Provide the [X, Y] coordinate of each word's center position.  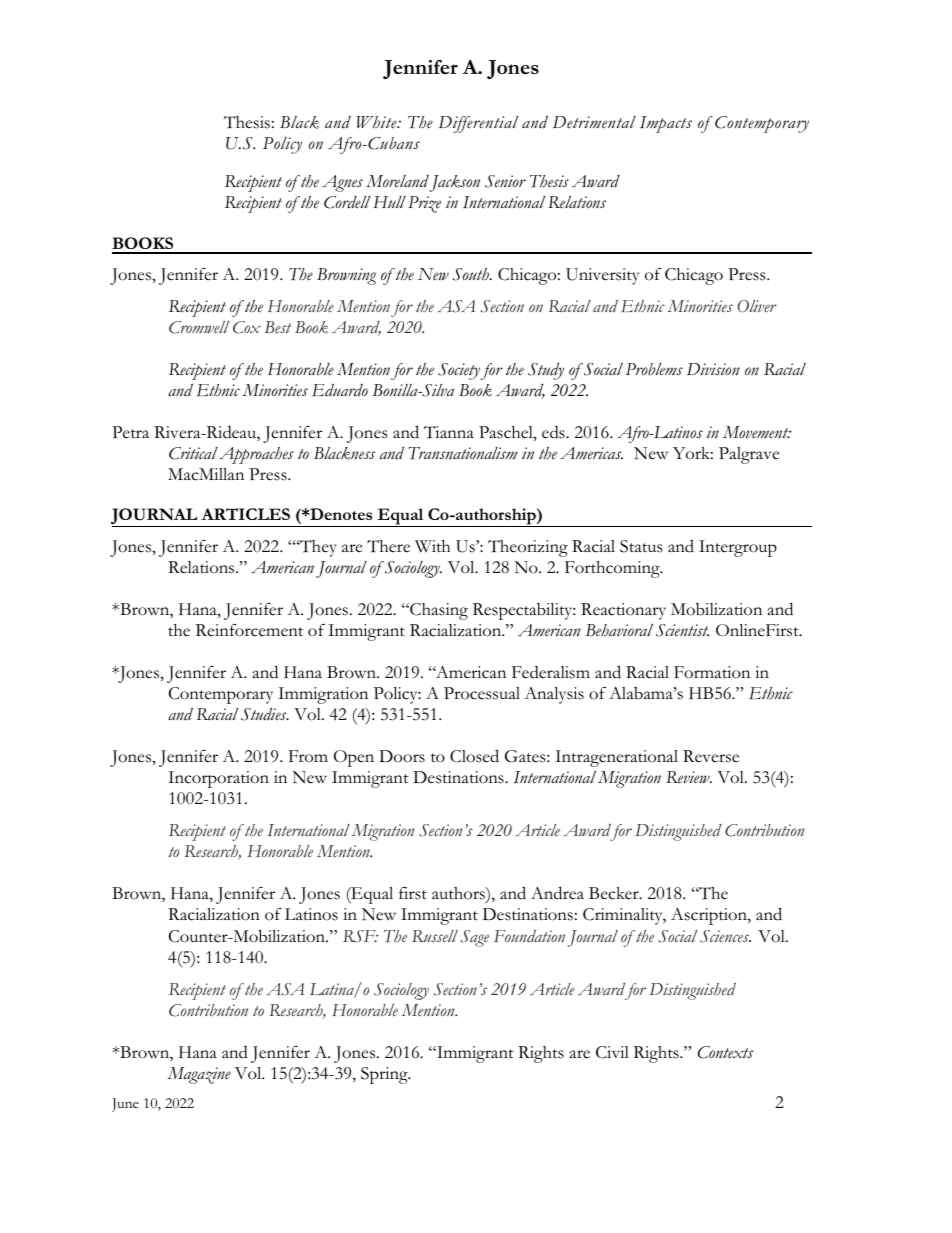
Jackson [454, 183]
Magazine [199, 1075]
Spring [385, 1075]
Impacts [666, 124]
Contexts [725, 1052]
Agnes [342, 183]
